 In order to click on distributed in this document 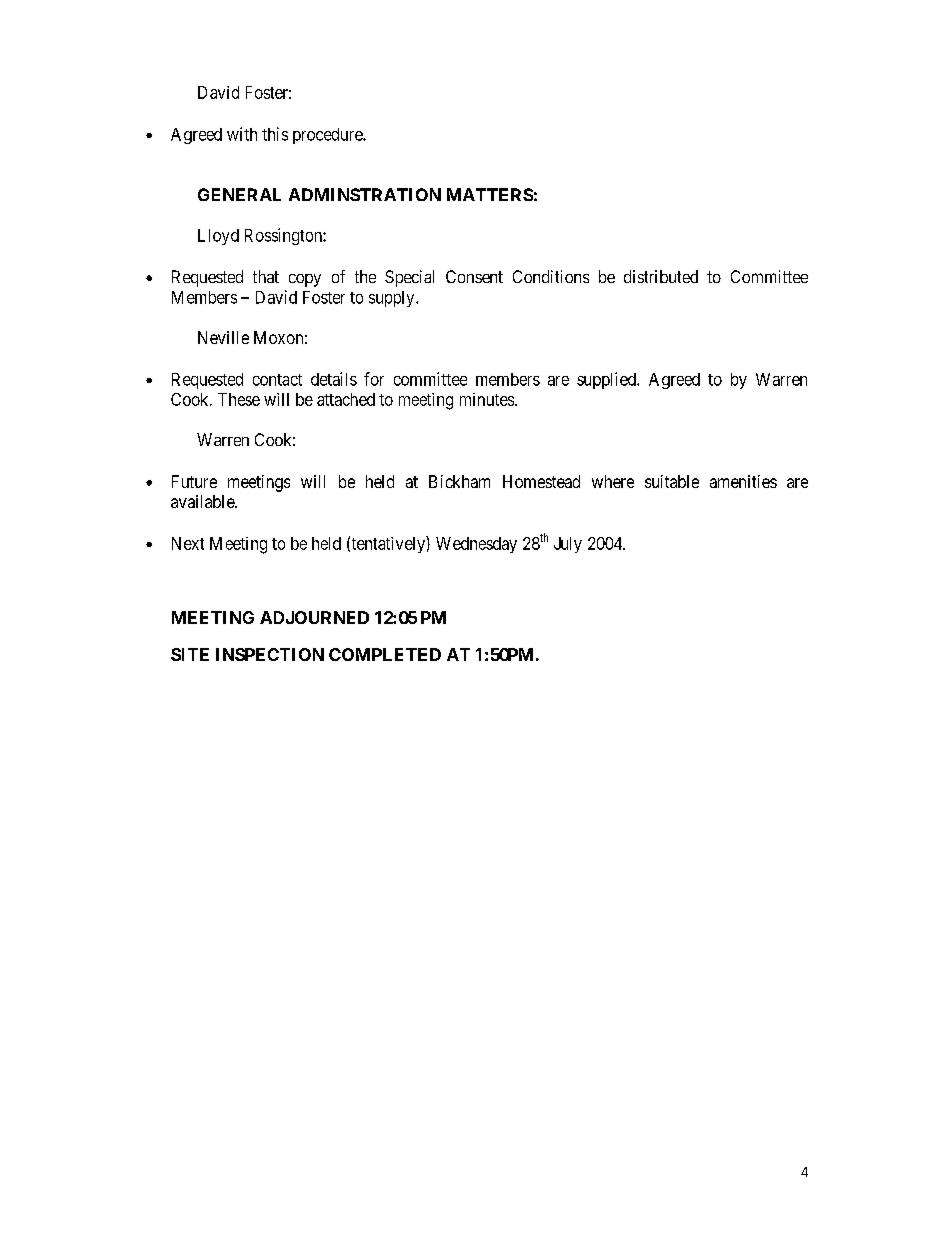, I will do `click(661, 276)`.
